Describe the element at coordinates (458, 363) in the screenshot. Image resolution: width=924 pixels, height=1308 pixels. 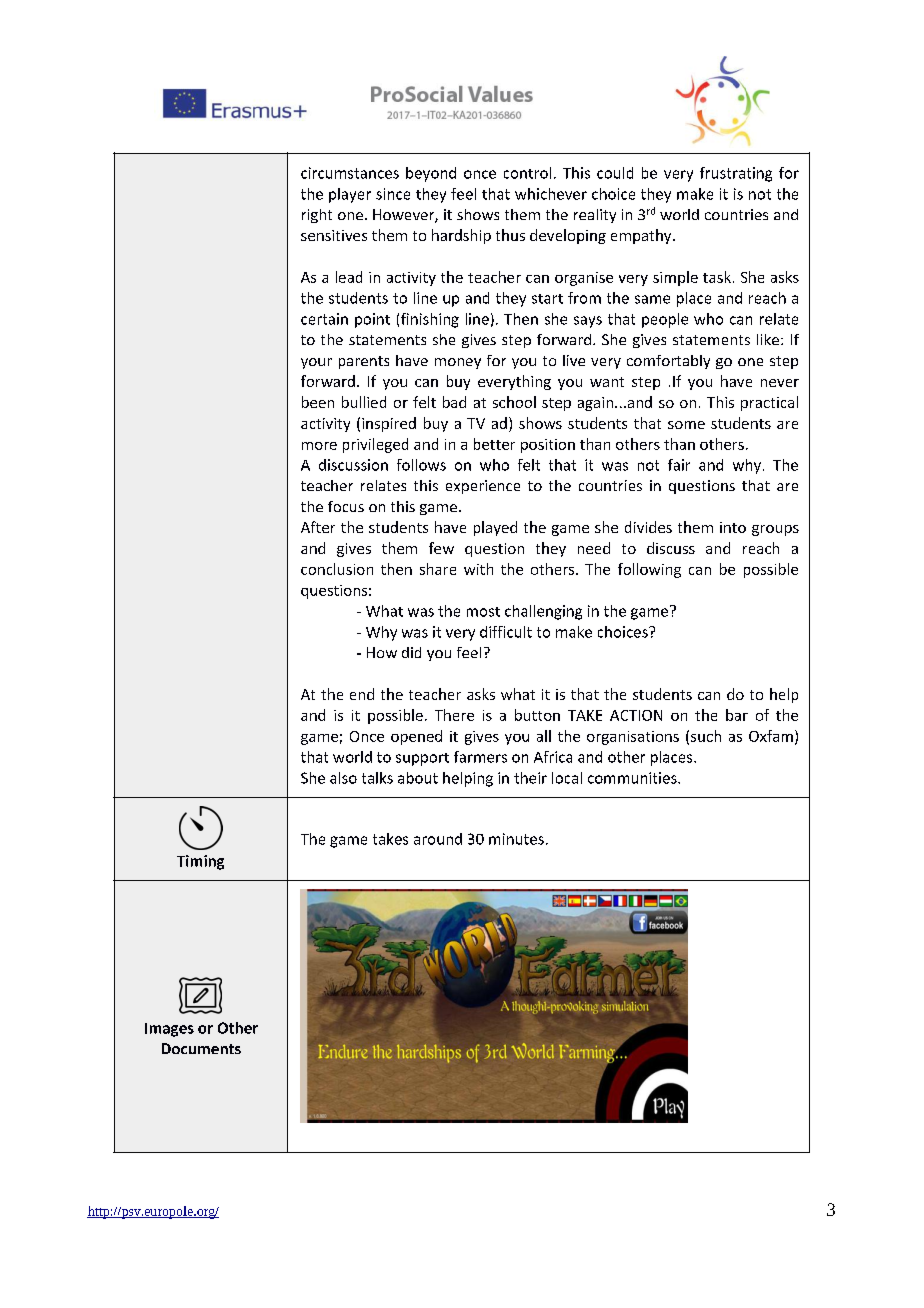
I see `money` at that location.
